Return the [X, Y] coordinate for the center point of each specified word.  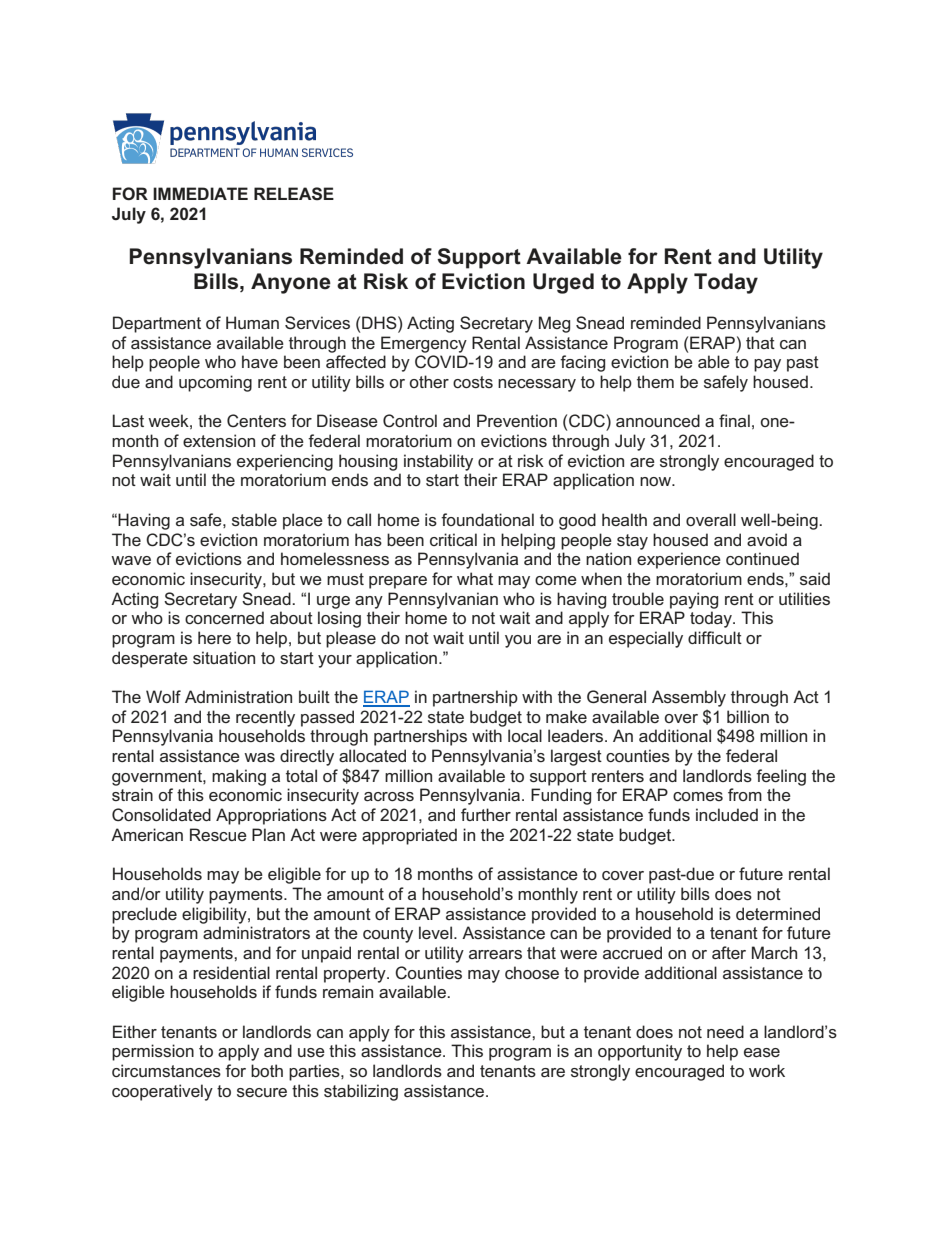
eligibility [215, 915]
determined [778, 913]
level [437, 932]
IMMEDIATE [200, 193]
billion [748, 716]
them [655, 381]
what [475, 578]
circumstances [166, 1070]
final [734, 420]
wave [131, 560]
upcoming [215, 383]
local [525, 735]
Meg [554, 324]
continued [762, 558]
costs [473, 382]
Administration [238, 696]
